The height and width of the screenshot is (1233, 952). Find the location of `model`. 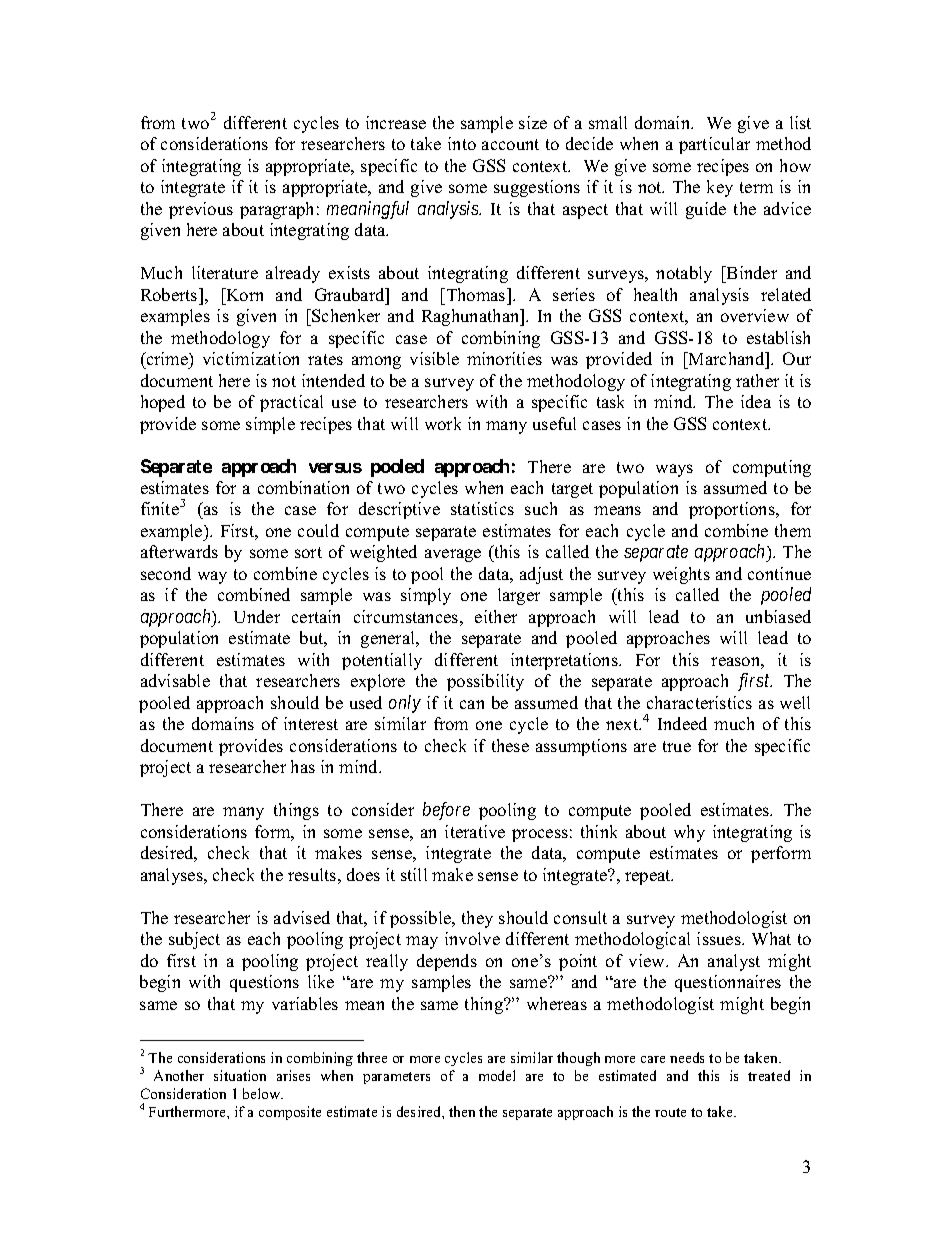

model is located at coordinates (497, 1075).
